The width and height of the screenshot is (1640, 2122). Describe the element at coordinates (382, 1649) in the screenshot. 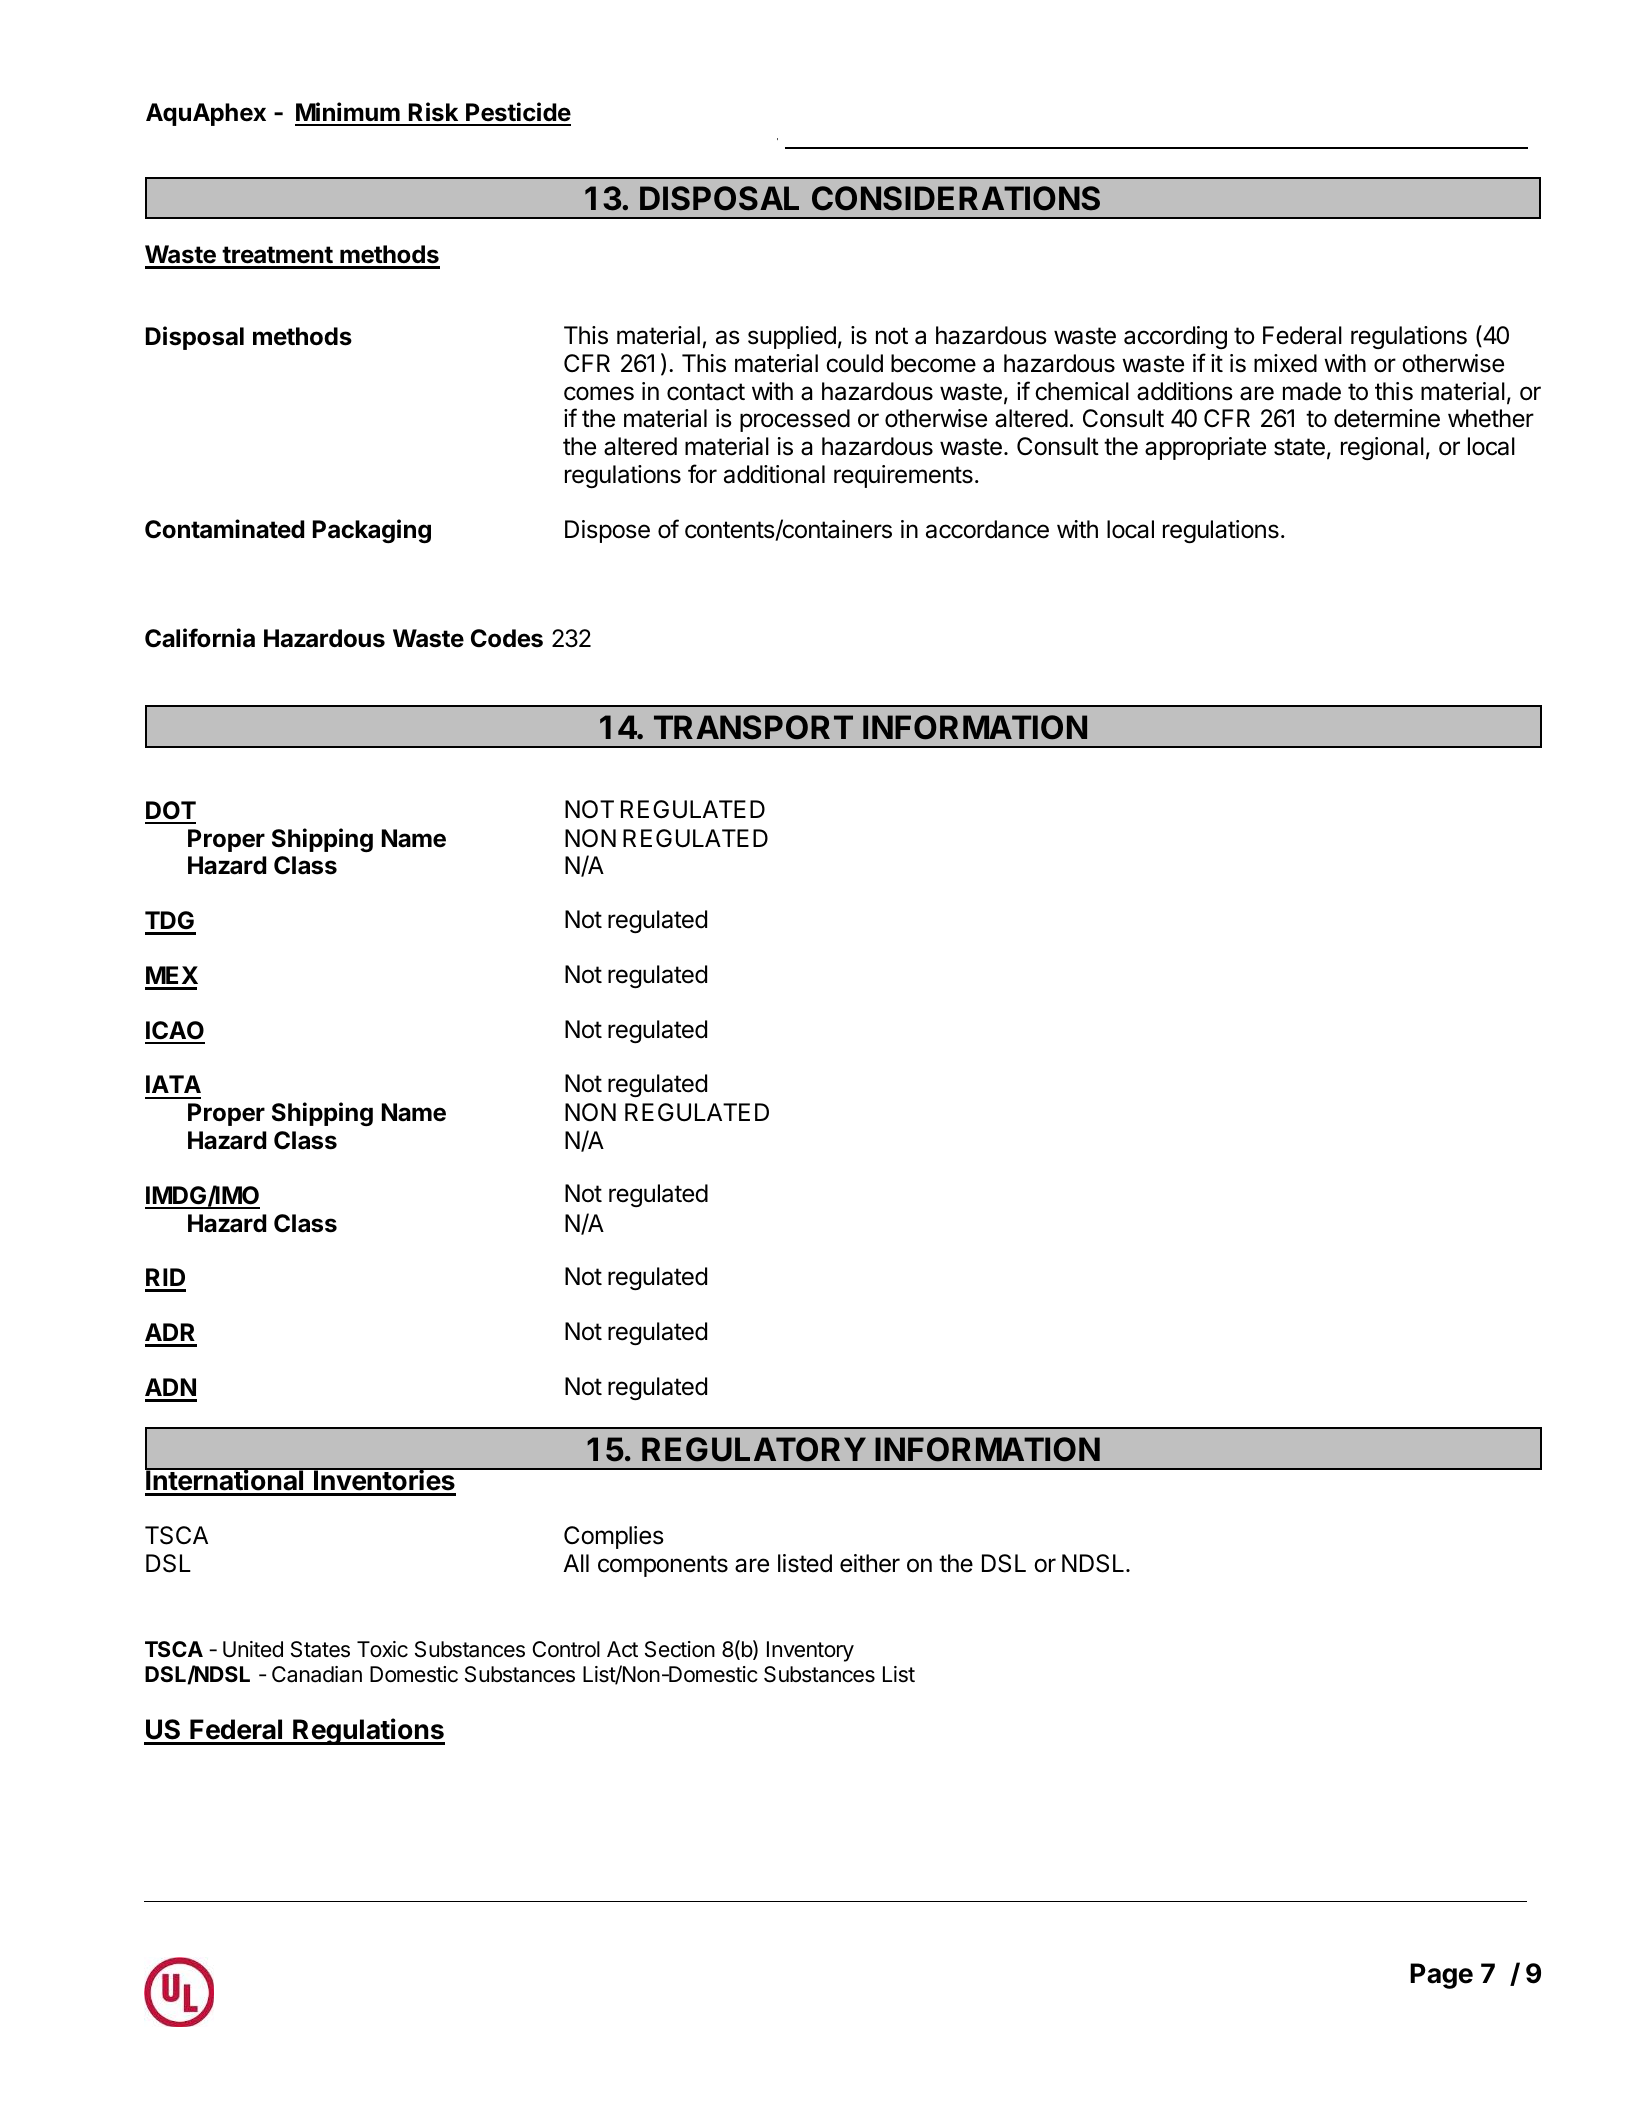

I see `Toxic` at that location.
